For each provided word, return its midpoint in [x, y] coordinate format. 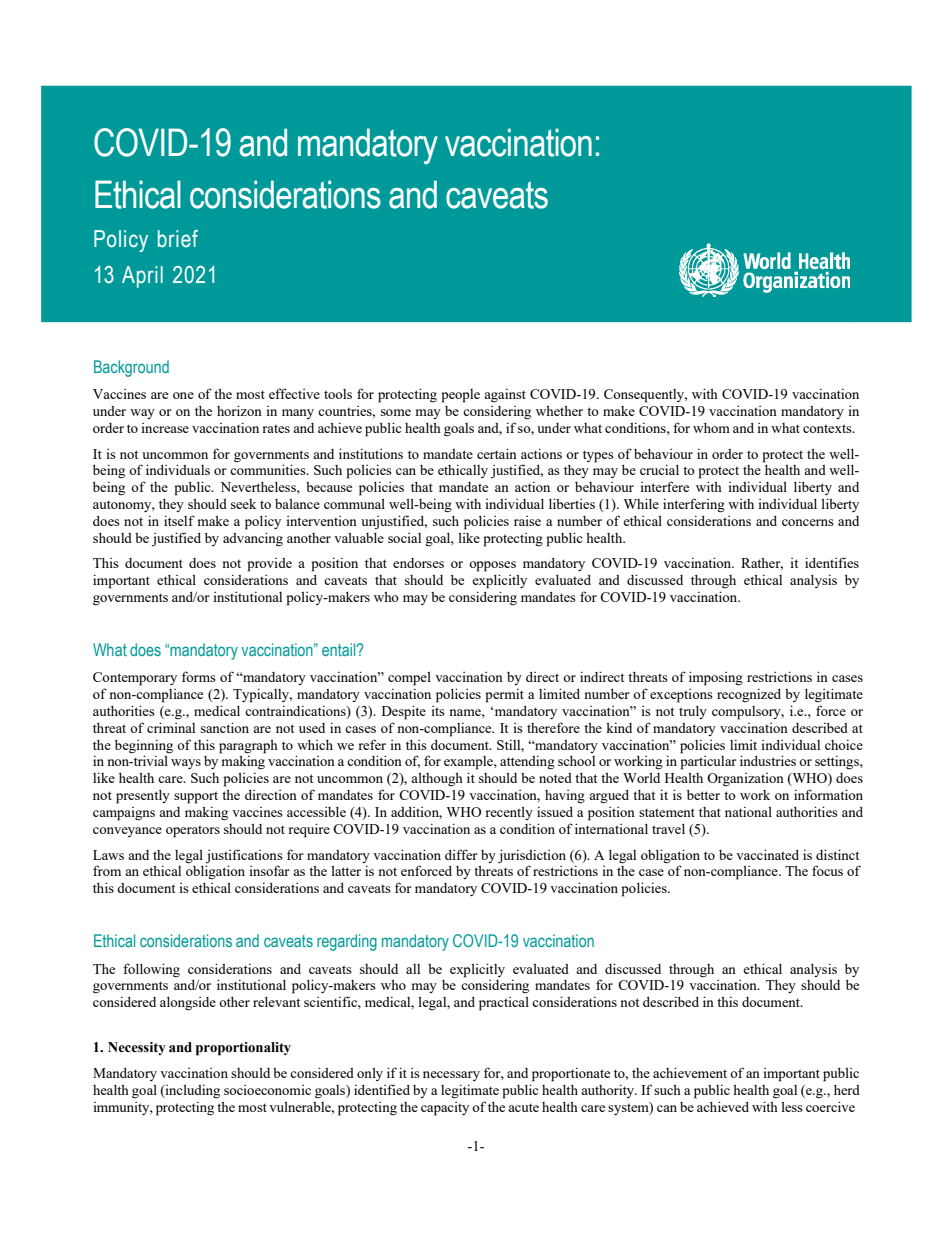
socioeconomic [267, 1090]
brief [178, 239]
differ [461, 854]
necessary [451, 1076]
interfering [694, 505]
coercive [830, 1106]
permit [504, 695]
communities [269, 469]
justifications [244, 856]
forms [199, 676]
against [505, 395]
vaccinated [767, 854]
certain [497, 453]
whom [711, 428]
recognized [749, 695]
